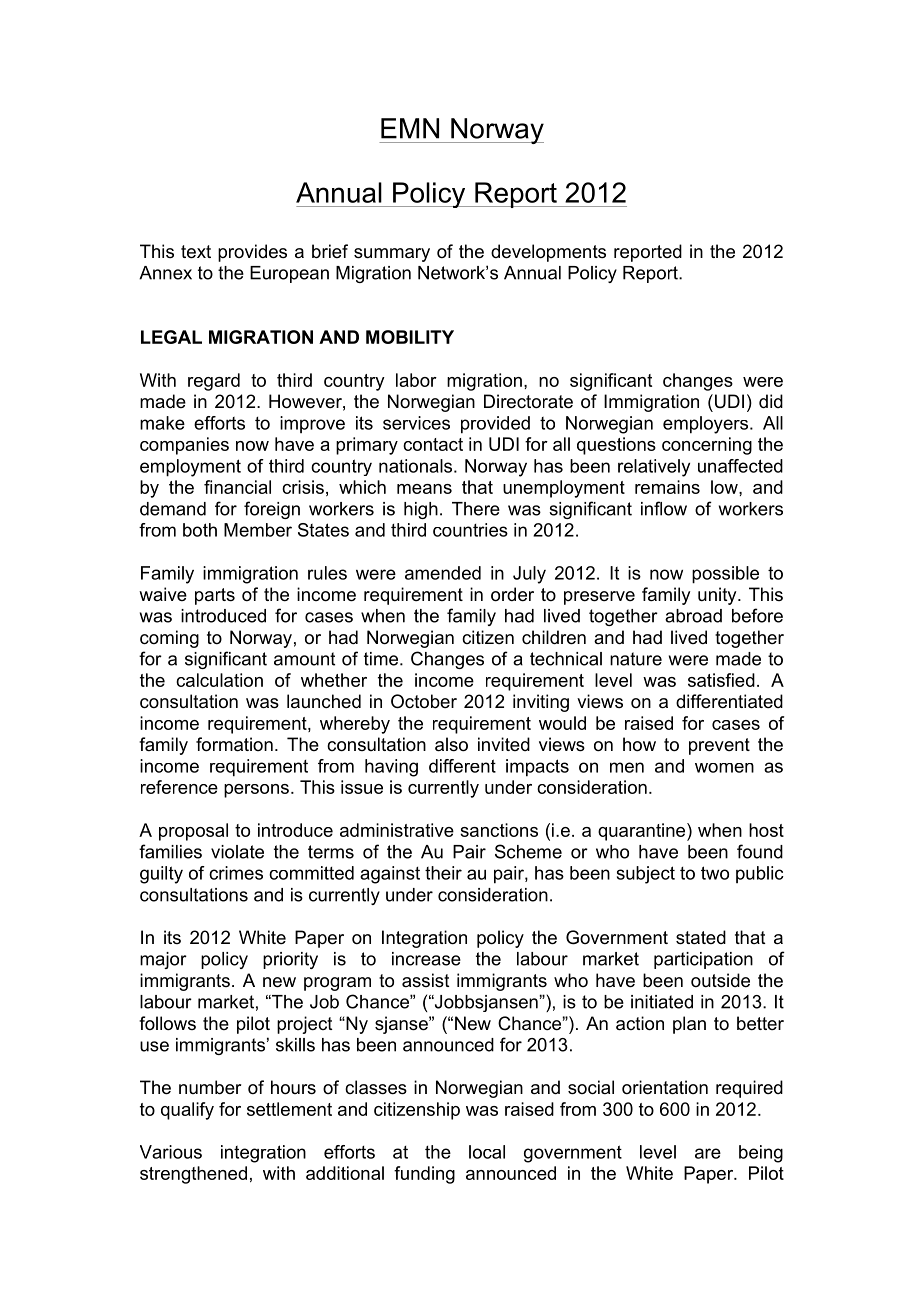  I want to click on amended, so click(443, 573).
